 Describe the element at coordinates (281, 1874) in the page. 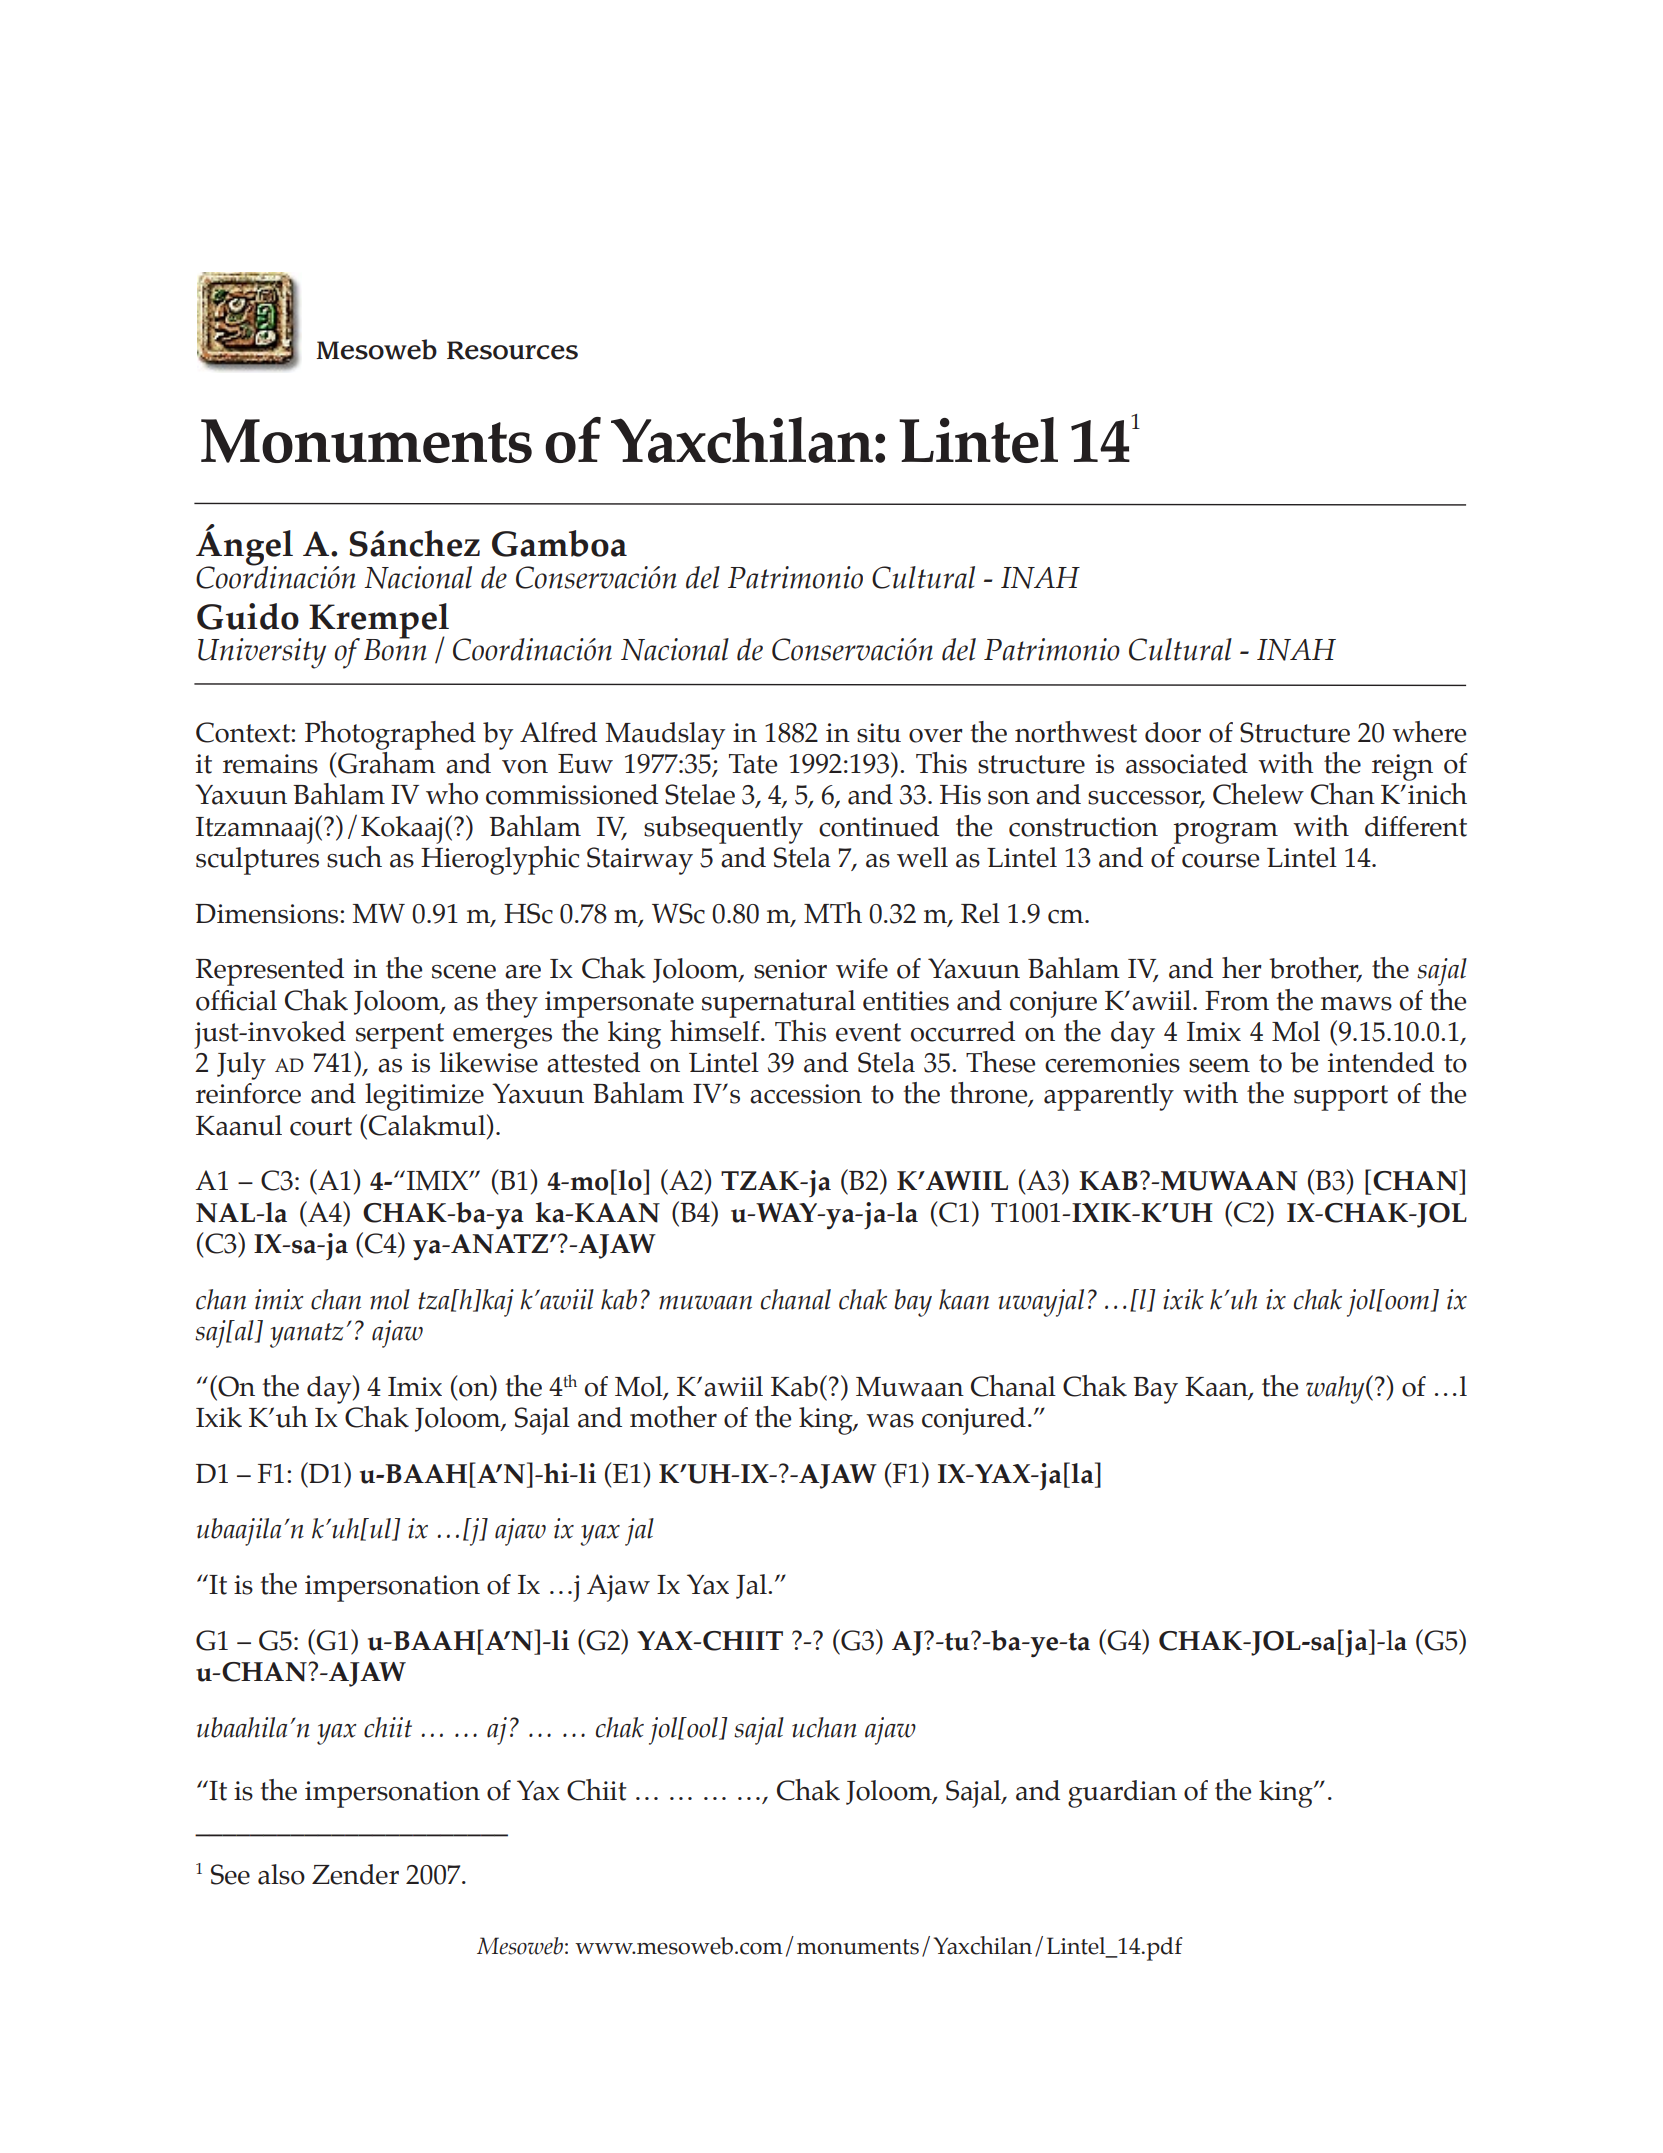

I see `also` at that location.
